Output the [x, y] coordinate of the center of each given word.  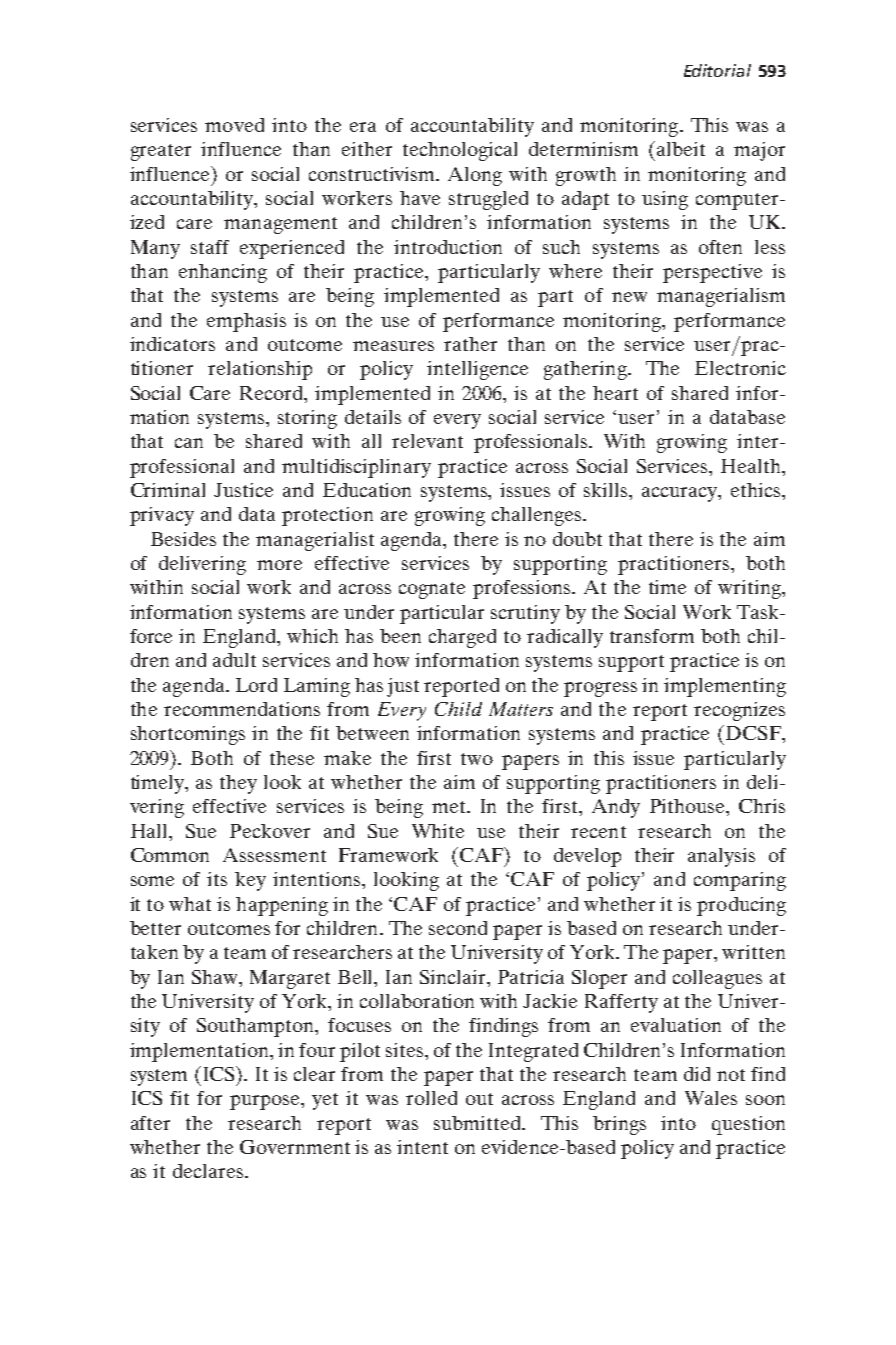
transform [652, 636]
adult [234, 660]
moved [234, 125]
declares [209, 1171]
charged [462, 638]
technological [460, 151]
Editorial [717, 70]
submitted [478, 1123]
